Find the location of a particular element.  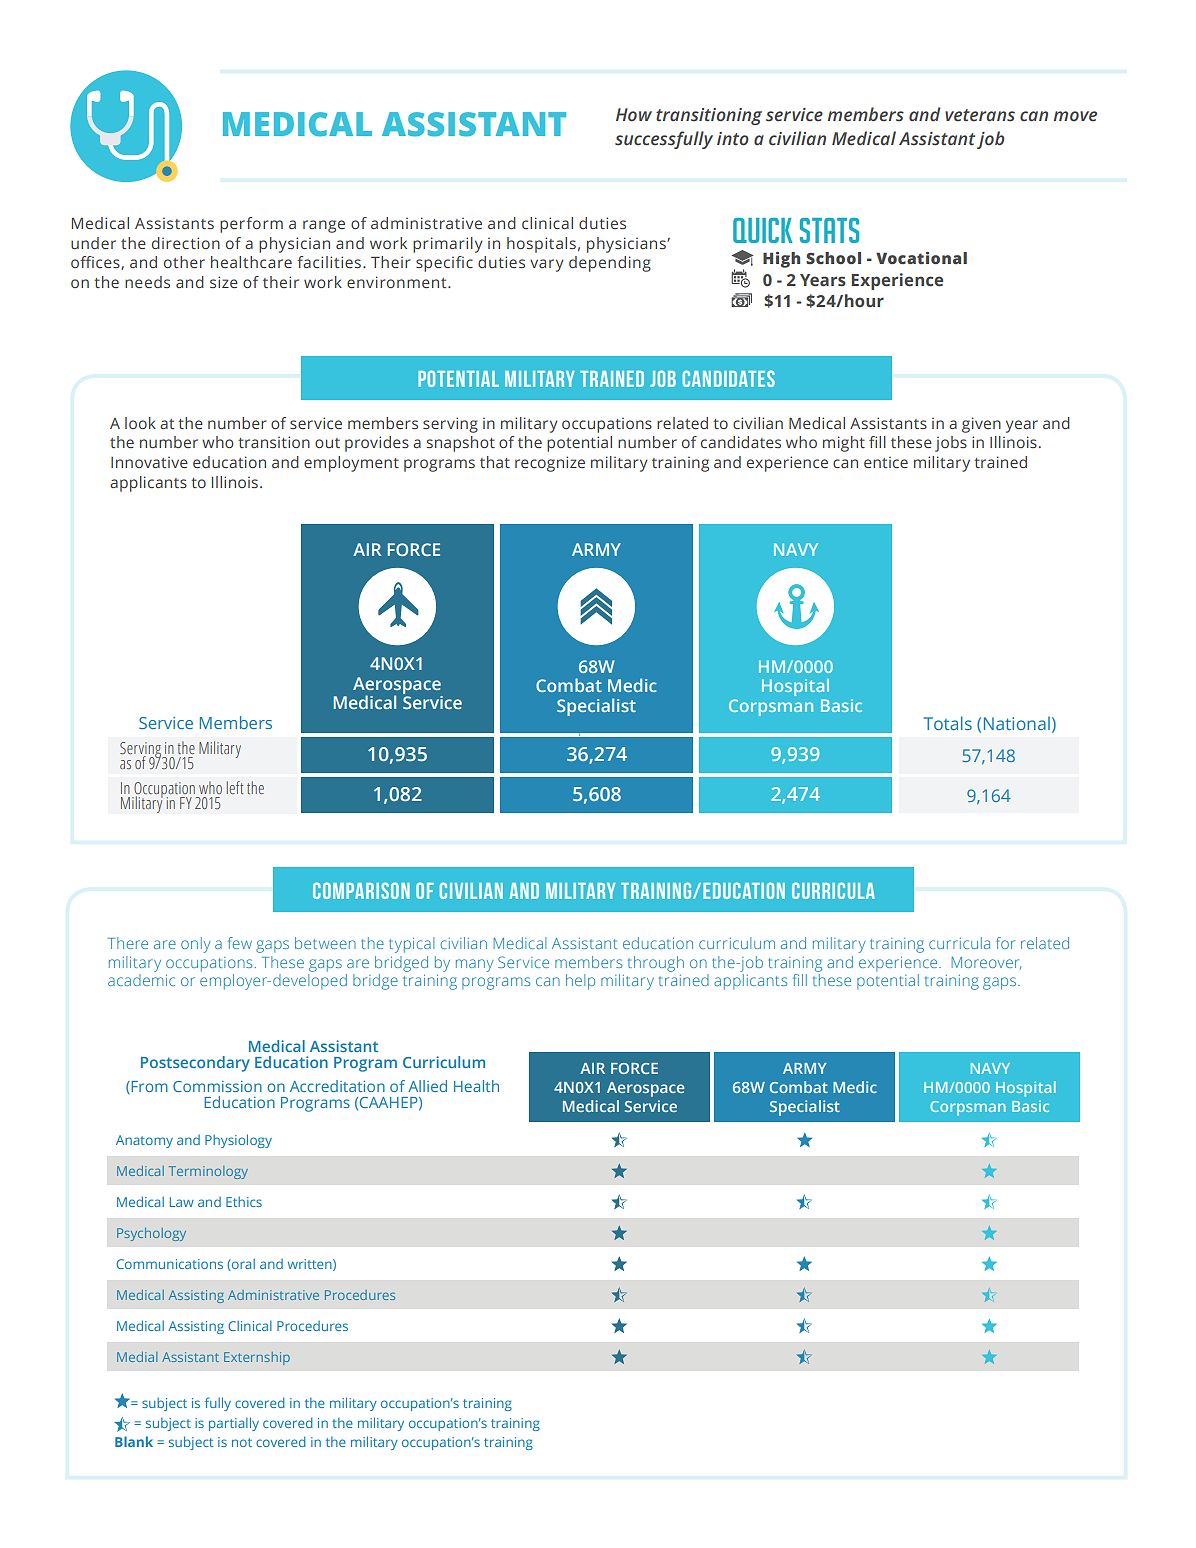

jobs is located at coordinates (951, 444).
